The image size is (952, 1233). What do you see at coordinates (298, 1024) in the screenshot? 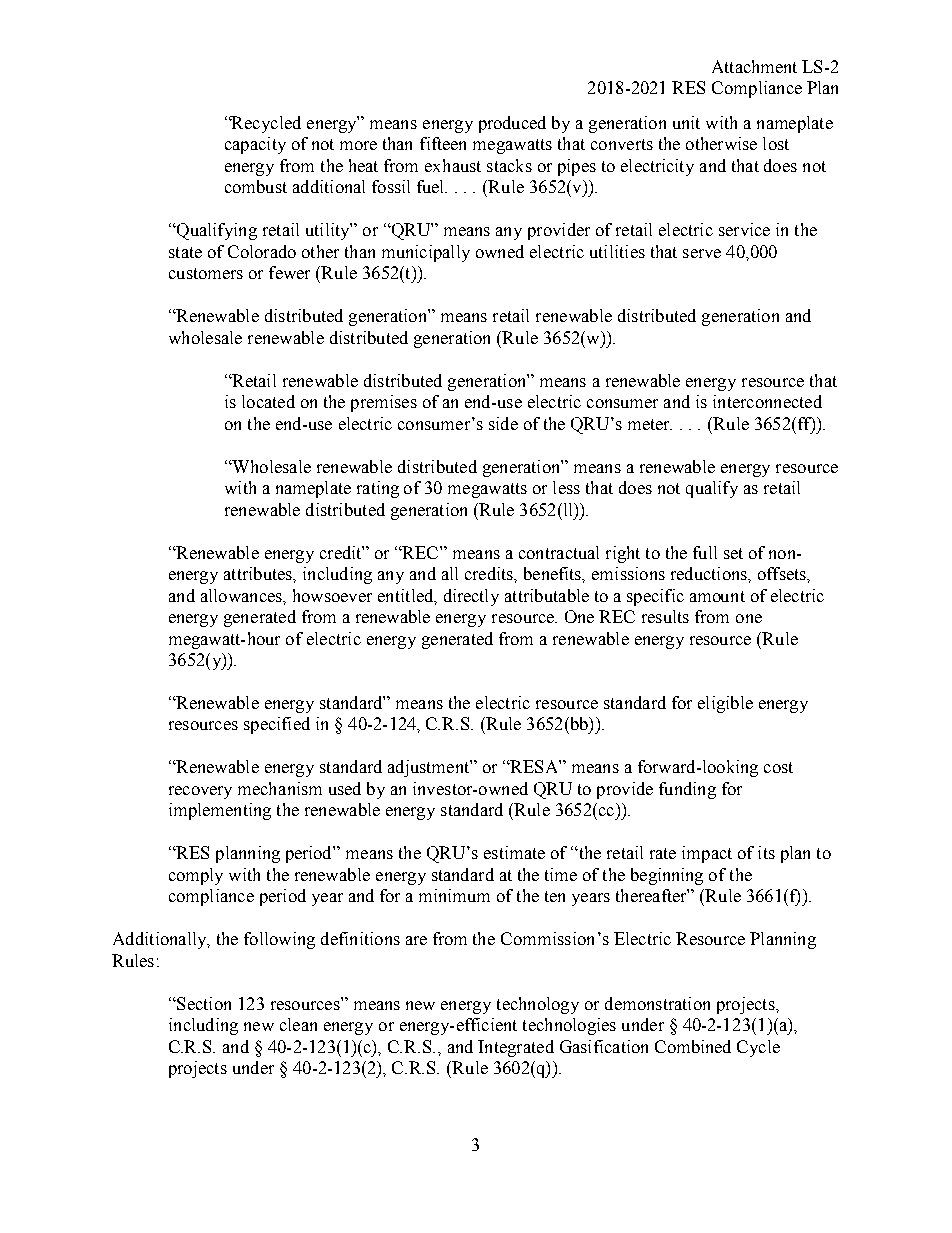
I see `clean` at bounding box center [298, 1024].
